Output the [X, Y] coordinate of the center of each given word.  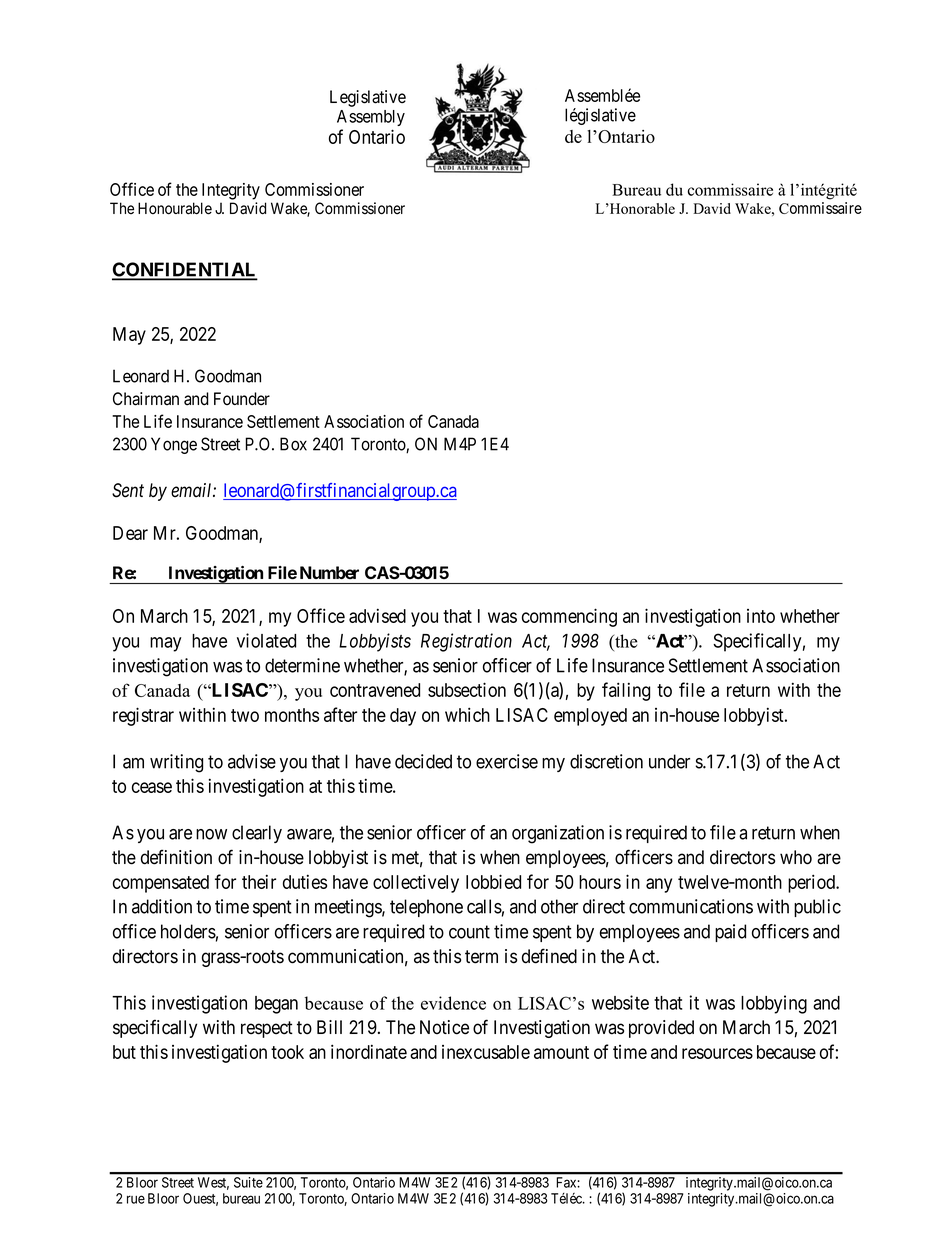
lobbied [493, 881]
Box [293, 444]
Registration [466, 642]
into [761, 616]
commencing [569, 617]
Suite [248, 1182]
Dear [130, 533]
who [796, 857]
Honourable [175, 208]
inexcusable [486, 1052]
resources [717, 1053]
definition [176, 857]
